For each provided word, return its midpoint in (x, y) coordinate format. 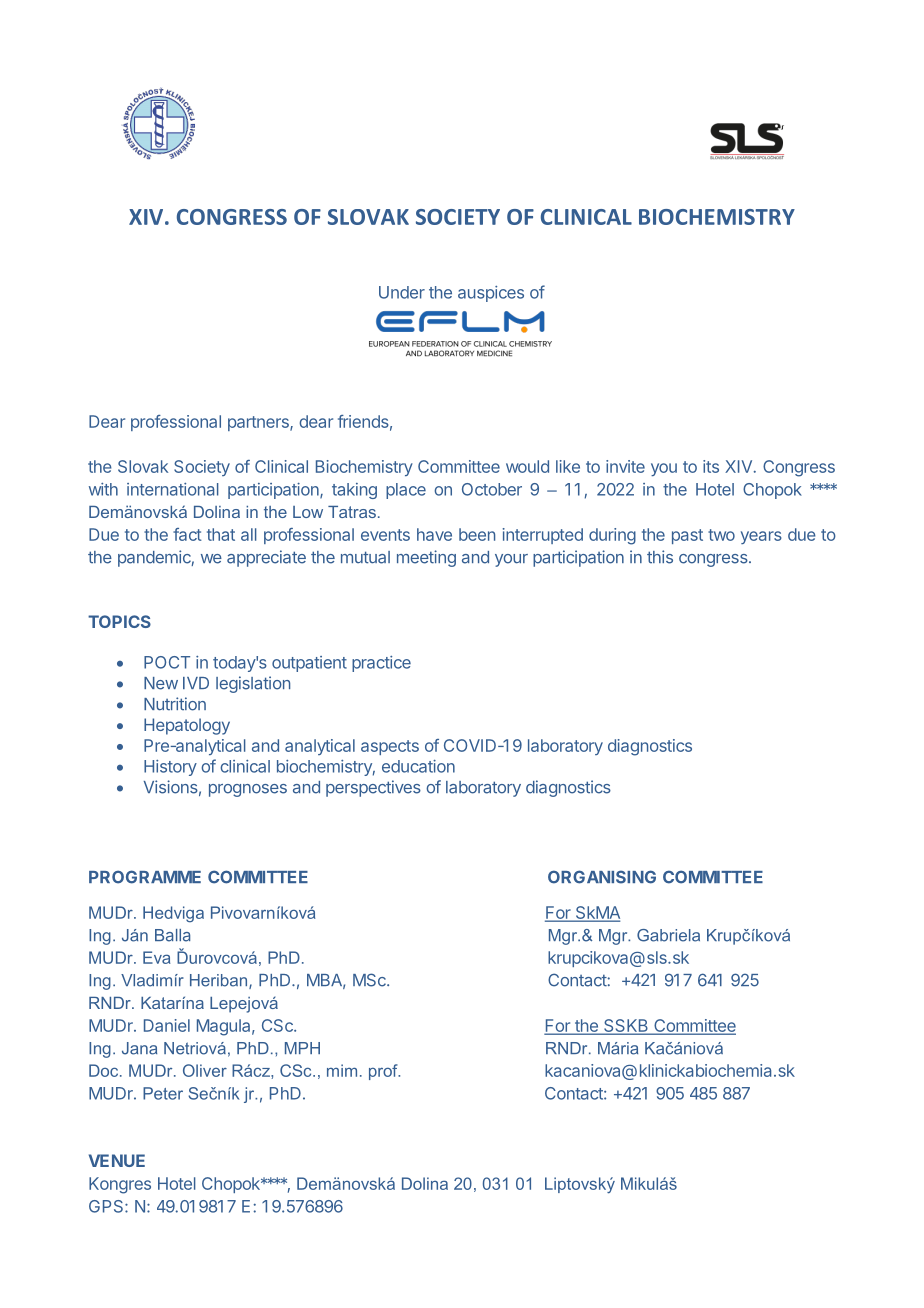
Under (402, 292)
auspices (491, 294)
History (170, 768)
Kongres (120, 1185)
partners (259, 423)
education (418, 766)
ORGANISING (602, 877)
